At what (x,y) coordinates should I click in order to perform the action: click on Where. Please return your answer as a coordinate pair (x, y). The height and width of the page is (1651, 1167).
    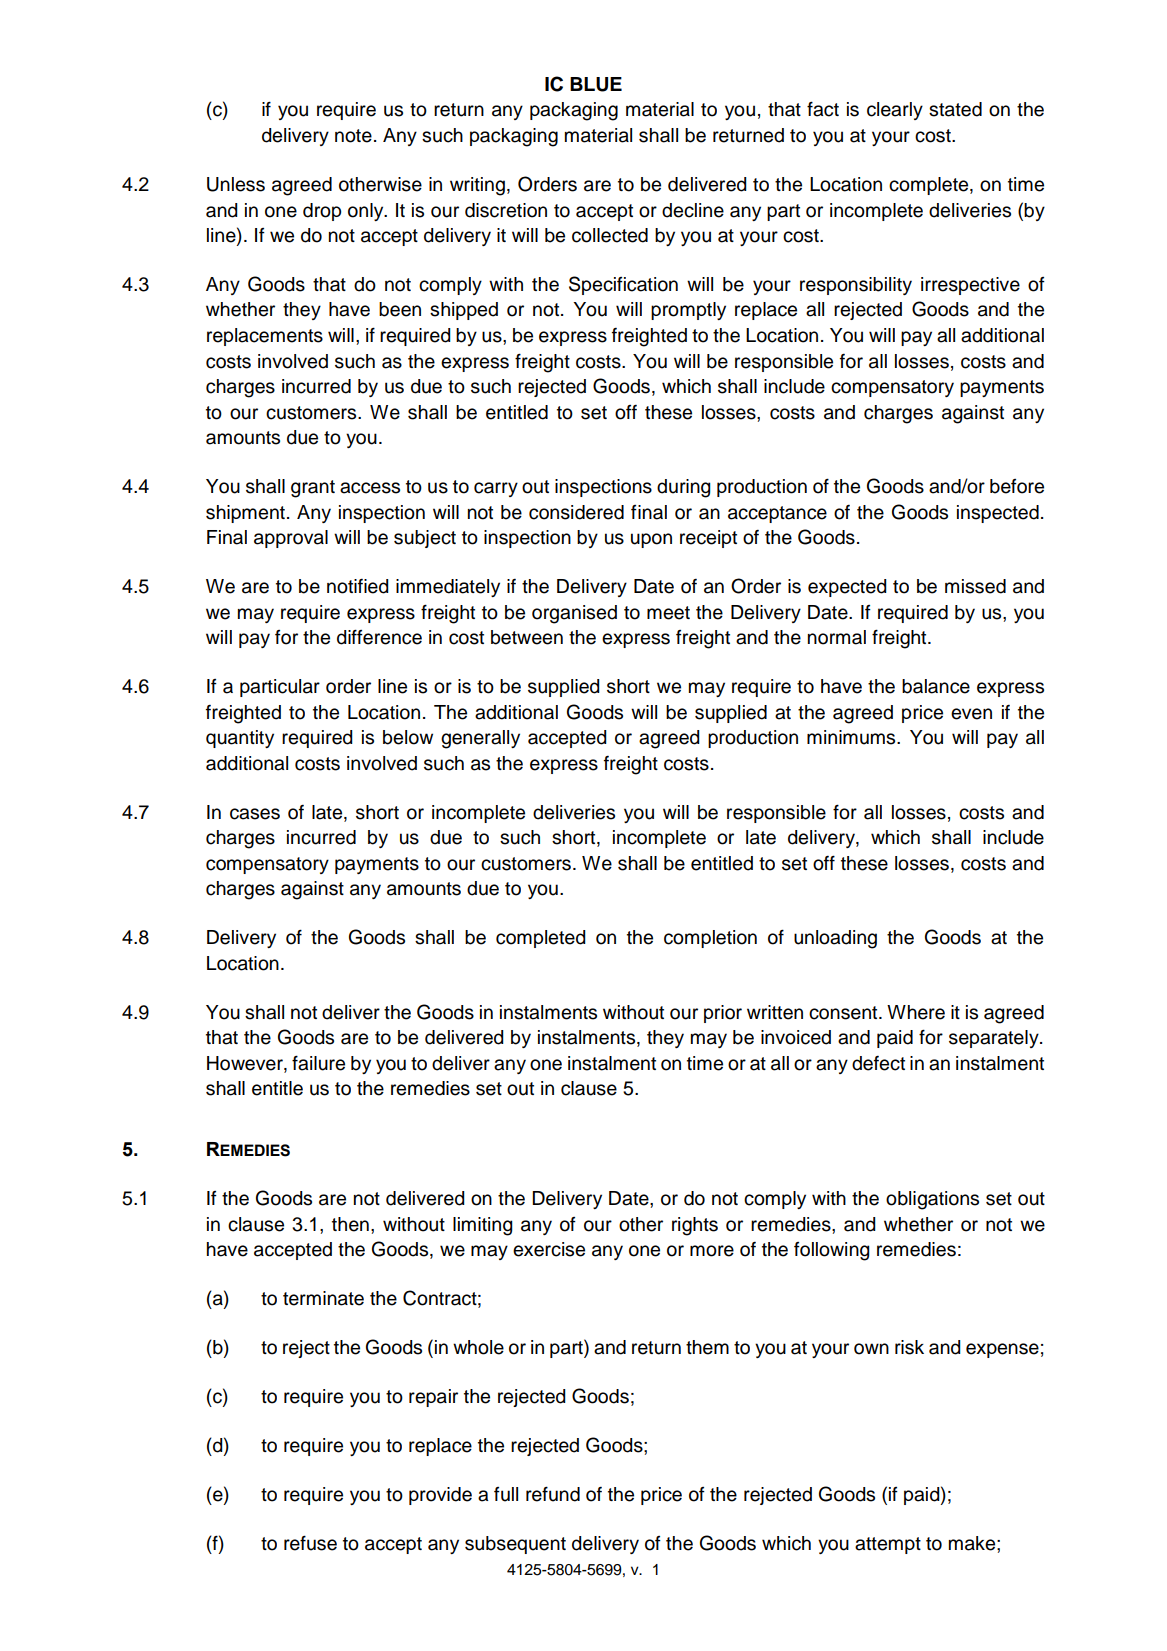
    Looking at the image, I should click on (916, 1012).
